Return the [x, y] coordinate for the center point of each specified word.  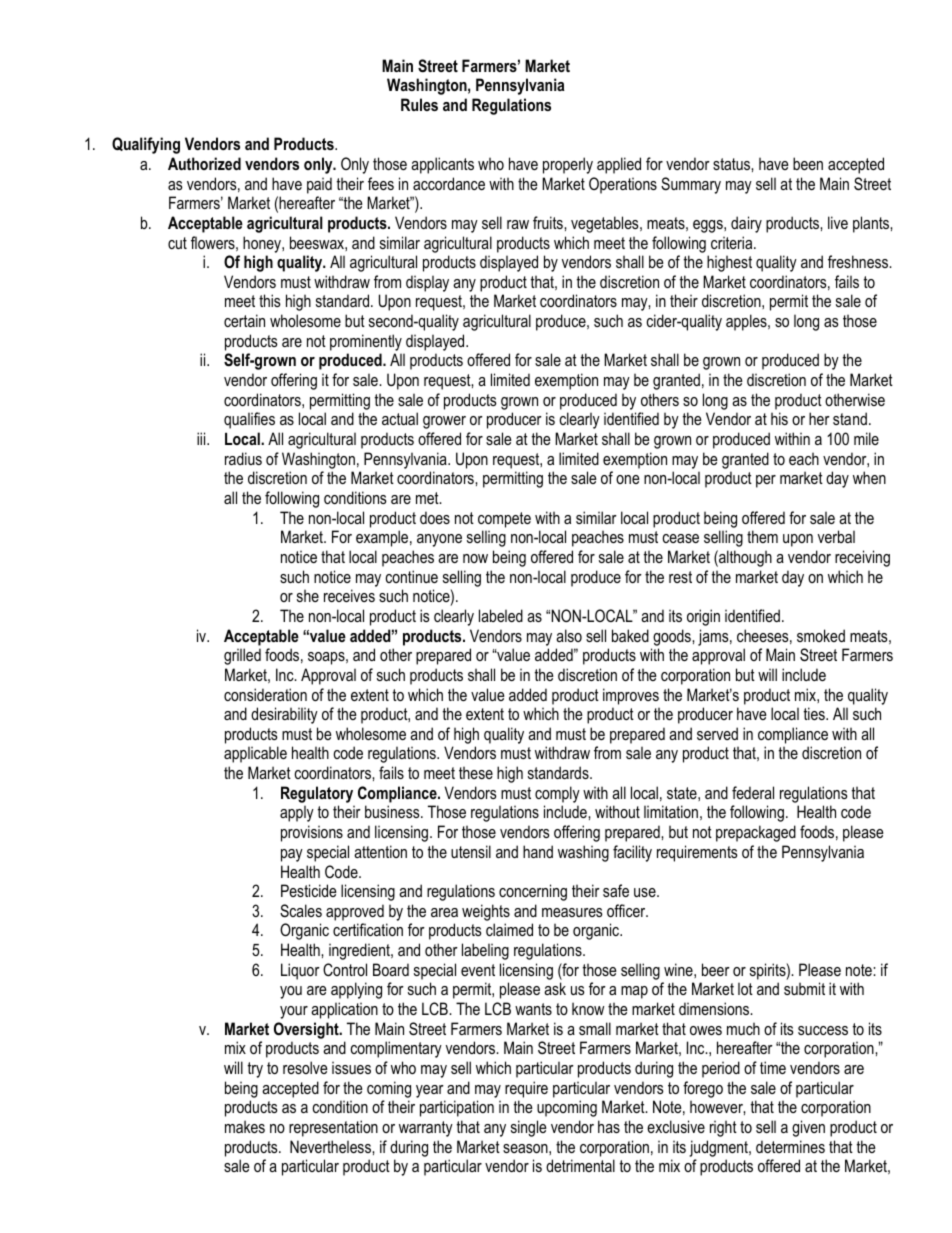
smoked [821, 635]
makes [245, 1126]
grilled [242, 656]
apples [747, 322]
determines [790, 1146]
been [808, 163]
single [529, 1128]
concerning [533, 892]
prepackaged [756, 833]
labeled [501, 615]
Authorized [204, 163]
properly [568, 165]
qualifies [249, 420]
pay [292, 855]
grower [444, 422]
